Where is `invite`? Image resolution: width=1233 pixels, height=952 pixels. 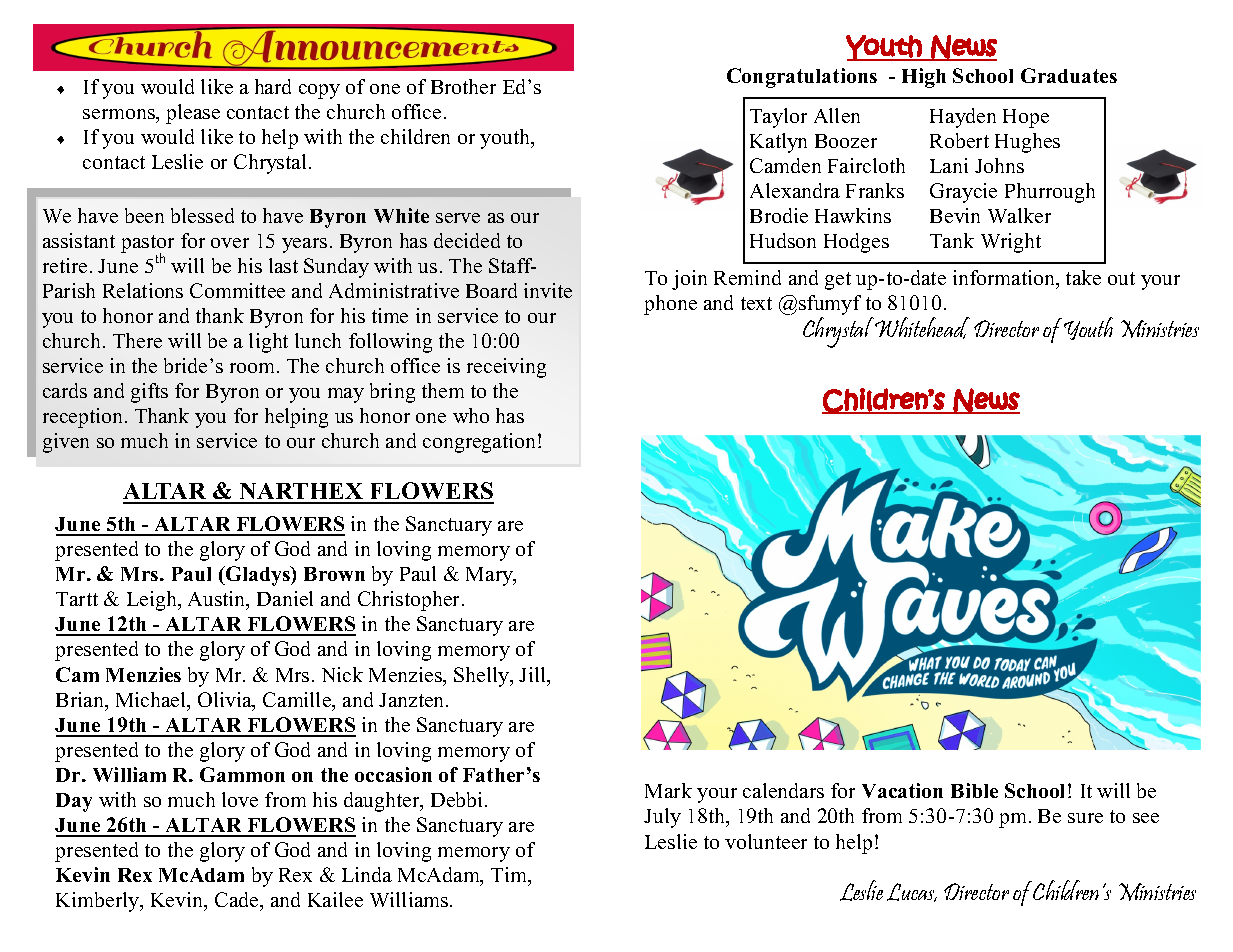 invite is located at coordinates (548, 290).
